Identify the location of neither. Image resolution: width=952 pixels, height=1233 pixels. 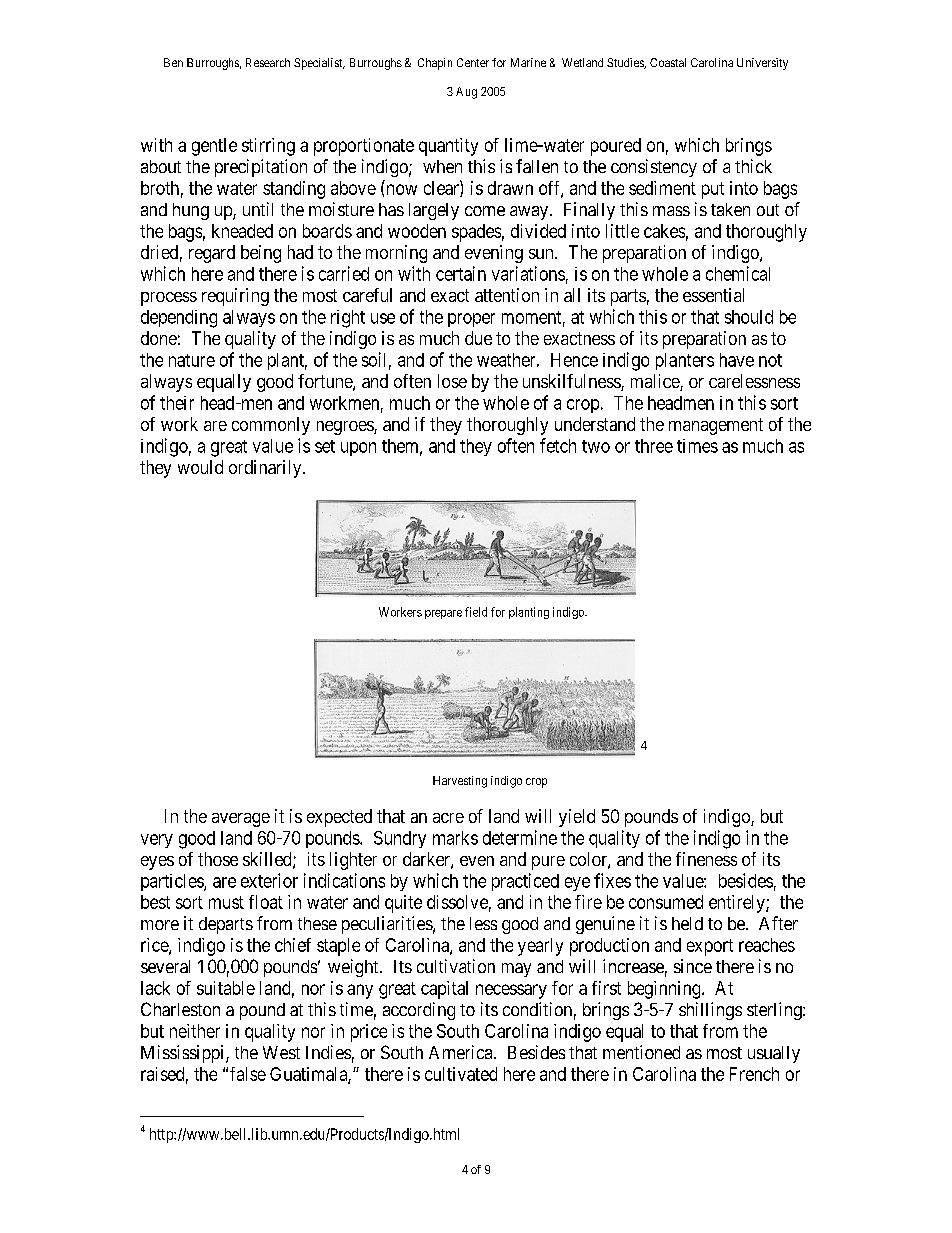
(195, 1031).
